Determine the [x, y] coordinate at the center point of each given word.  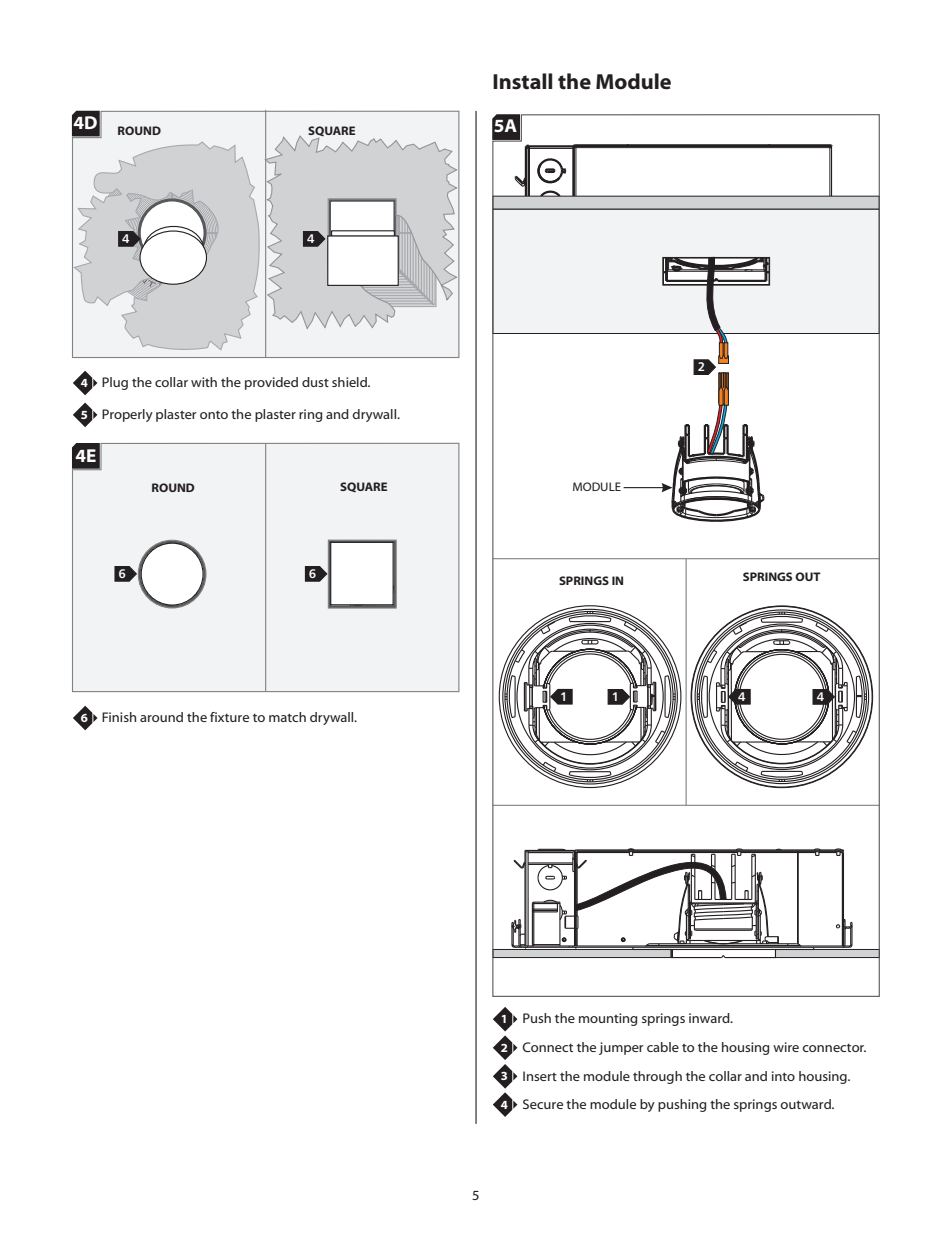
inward [710, 1018]
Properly [127, 415]
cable [663, 1047]
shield [350, 382]
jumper [621, 1048]
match [287, 717]
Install [522, 81]
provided [271, 383]
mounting [608, 1019]
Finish [119, 717]
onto [214, 415]
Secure [543, 1104]
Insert [540, 1076]
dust [315, 382]
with [204, 382]
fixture [229, 717]
